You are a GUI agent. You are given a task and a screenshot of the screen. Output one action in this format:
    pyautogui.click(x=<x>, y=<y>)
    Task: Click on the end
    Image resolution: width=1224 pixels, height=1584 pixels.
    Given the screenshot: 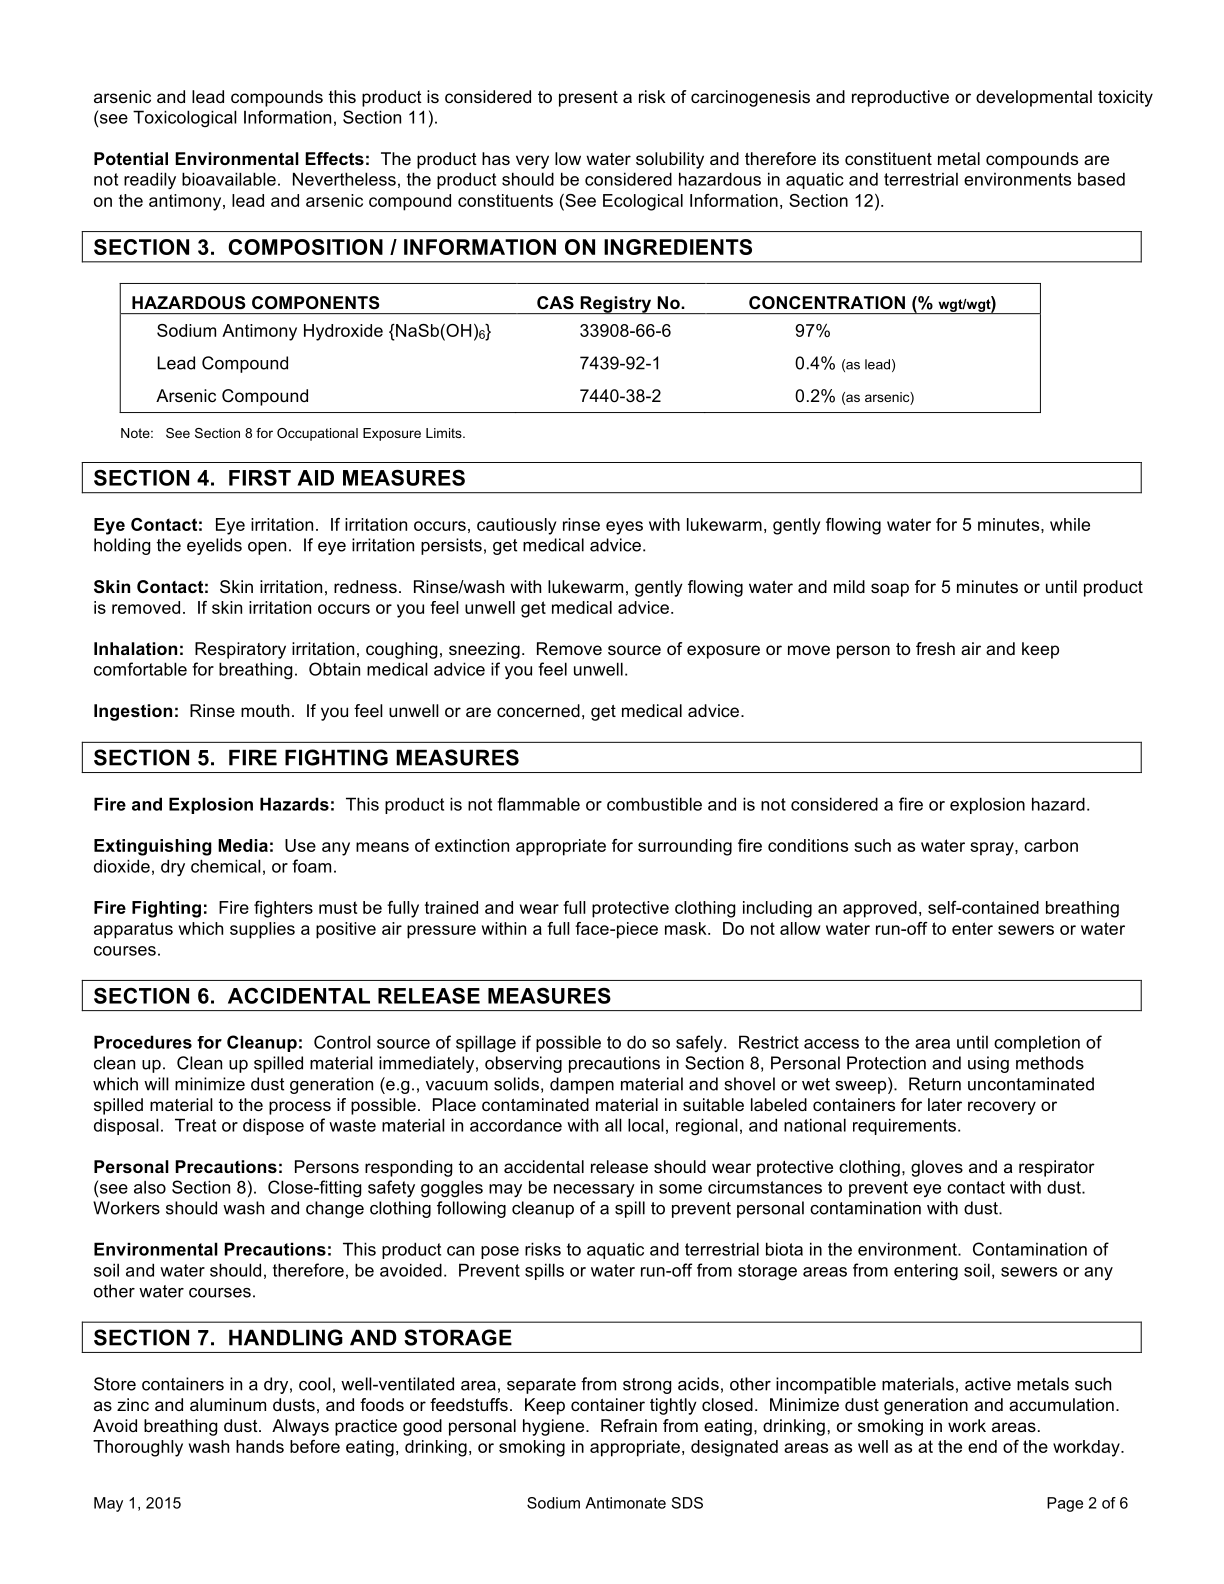 What is the action you would take?
    pyautogui.click(x=982, y=1446)
